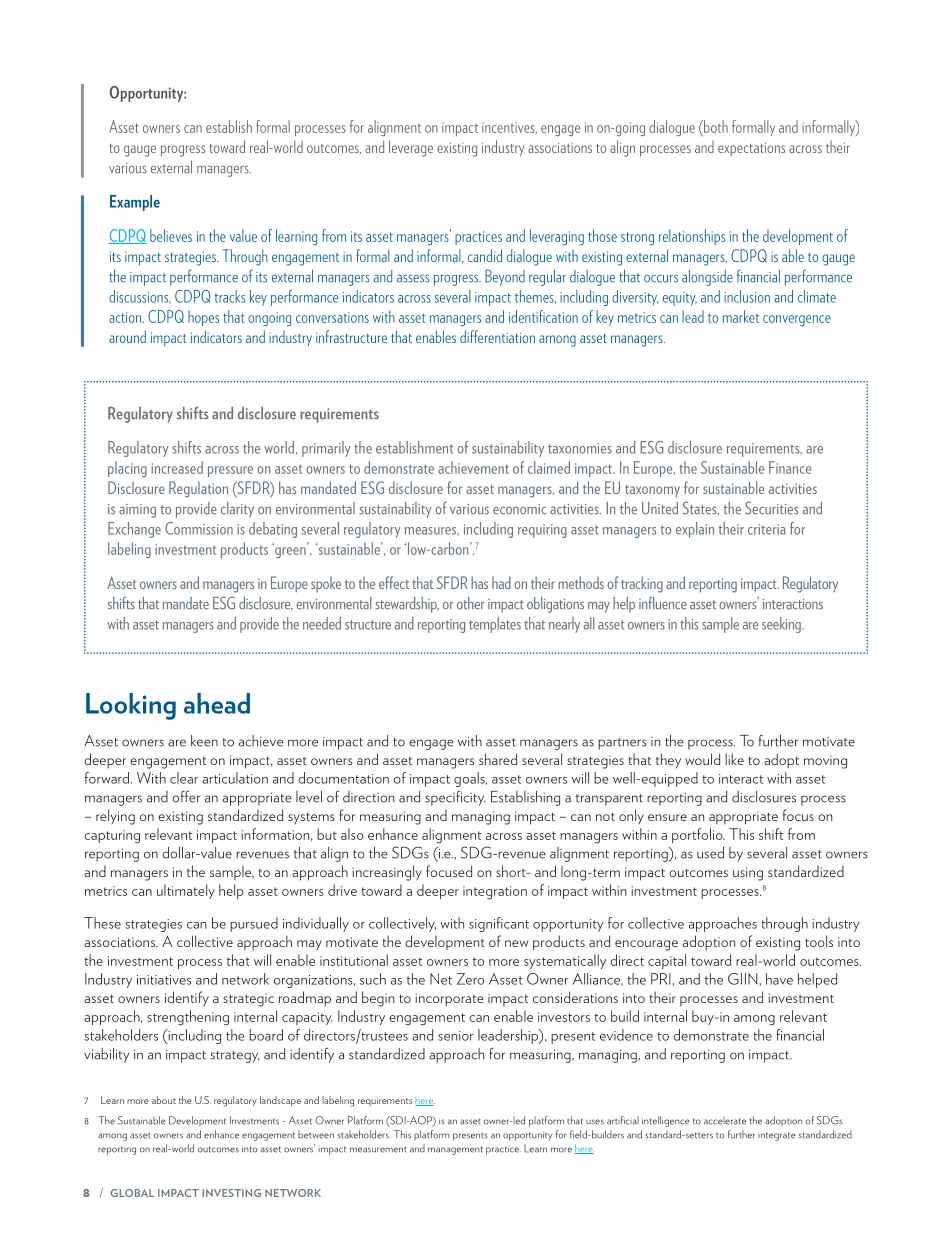 The image size is (952, 1233). Describe the element at coordinates (455, 1150) in the image. I see `management` at that location.
